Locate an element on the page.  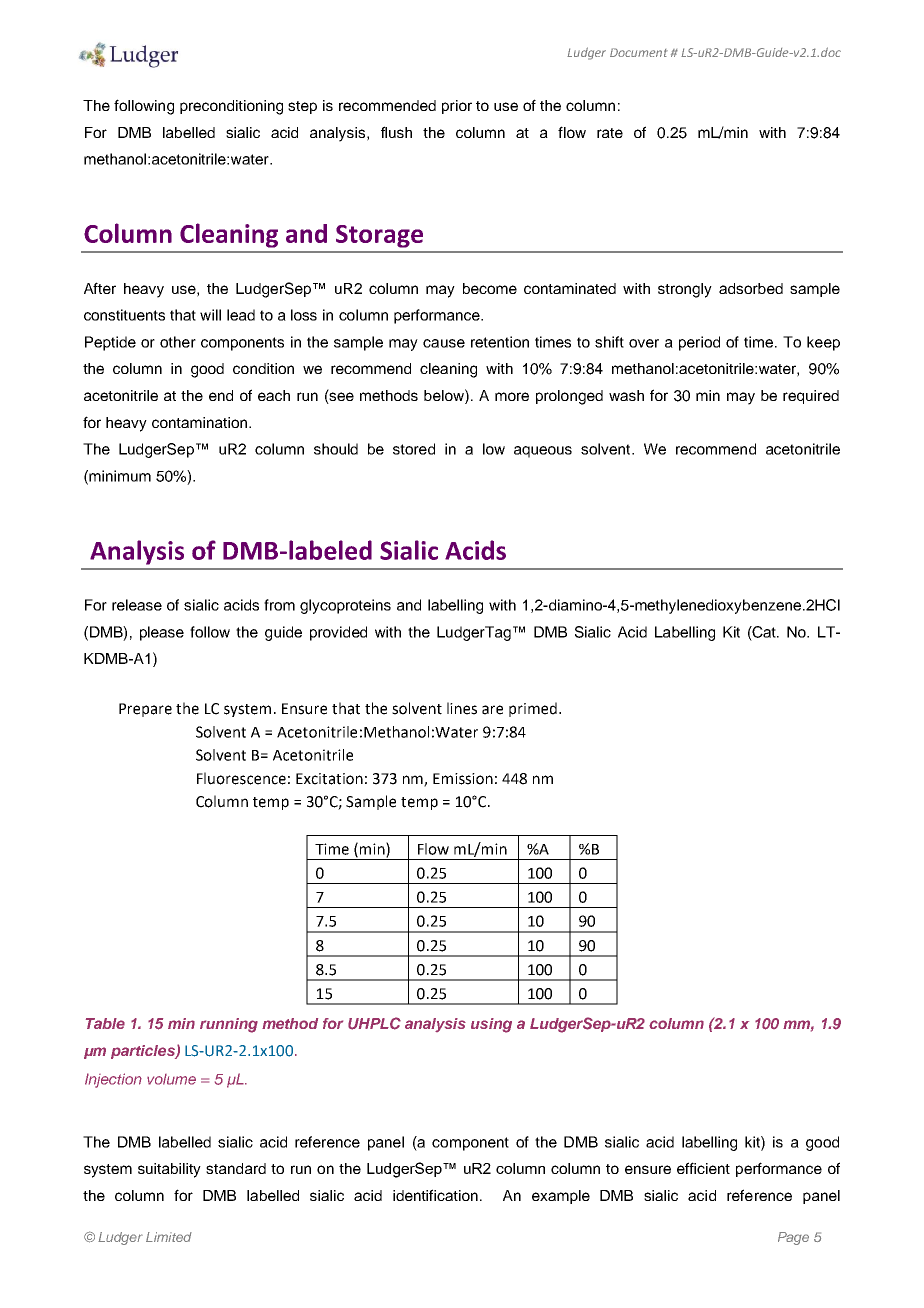
Emission is located at coordinates (463, 779).
